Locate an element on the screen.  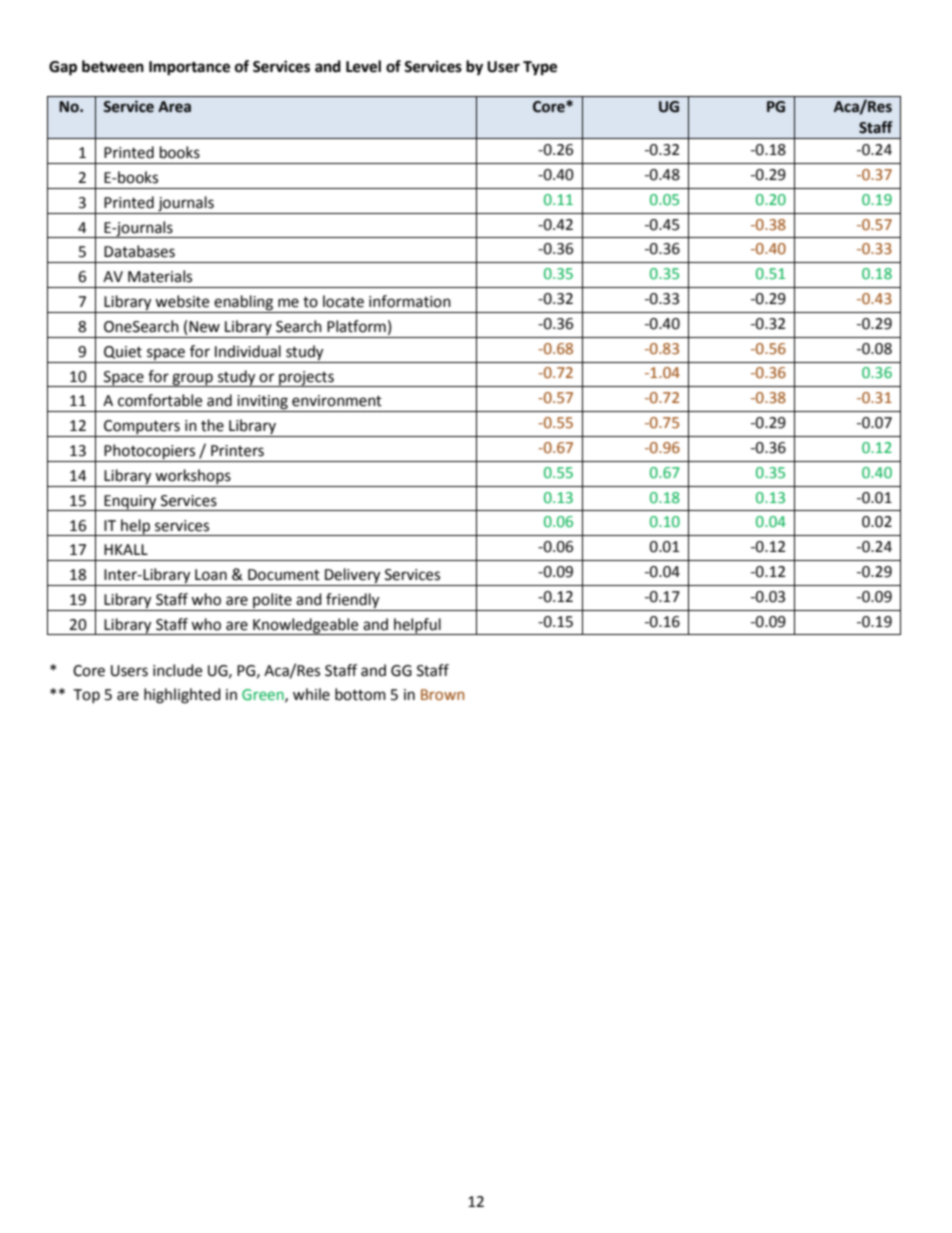
Top is located at coordinates (86, 696).
